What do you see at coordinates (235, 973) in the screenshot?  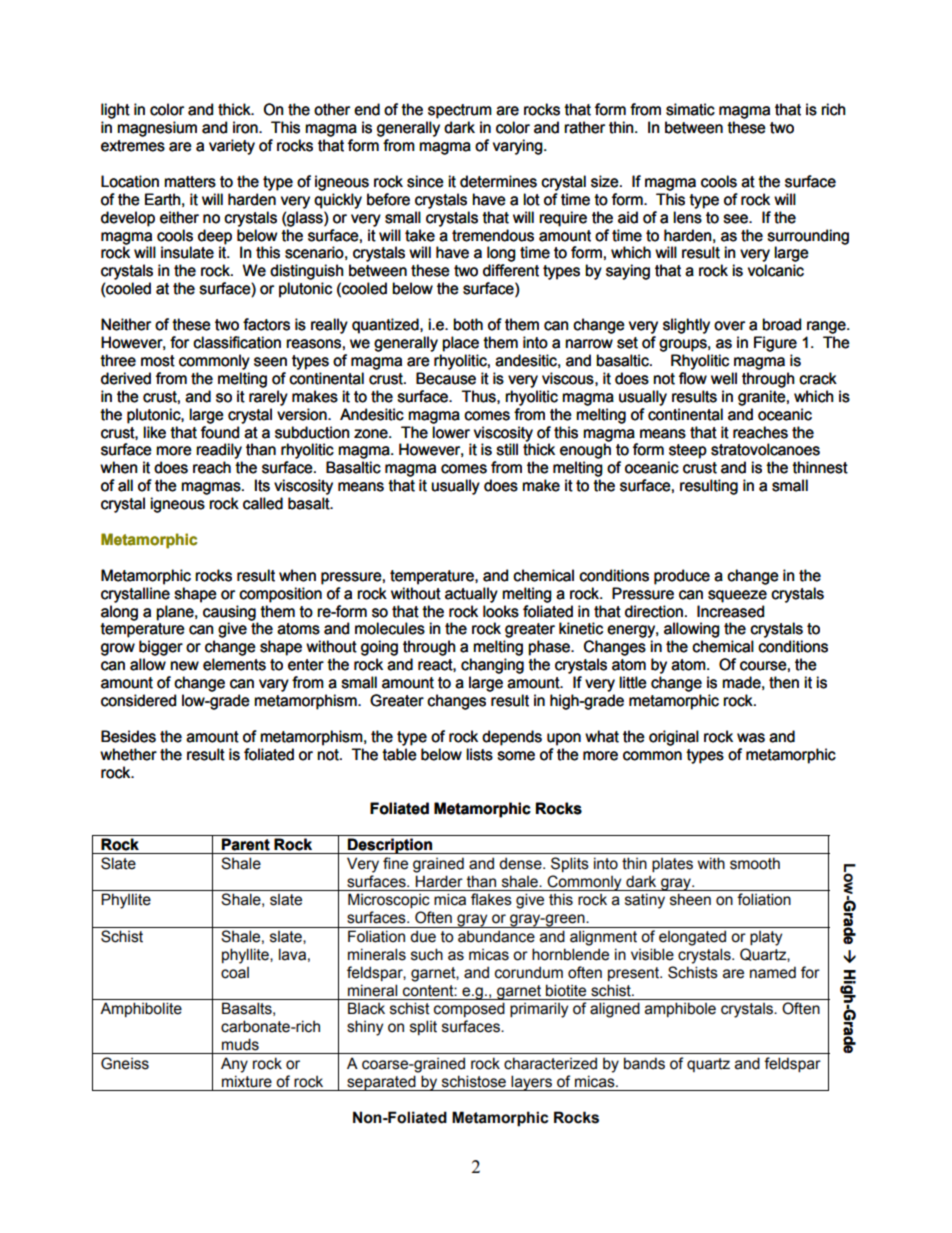 I see `coal` at bounding box center [235, 973].
